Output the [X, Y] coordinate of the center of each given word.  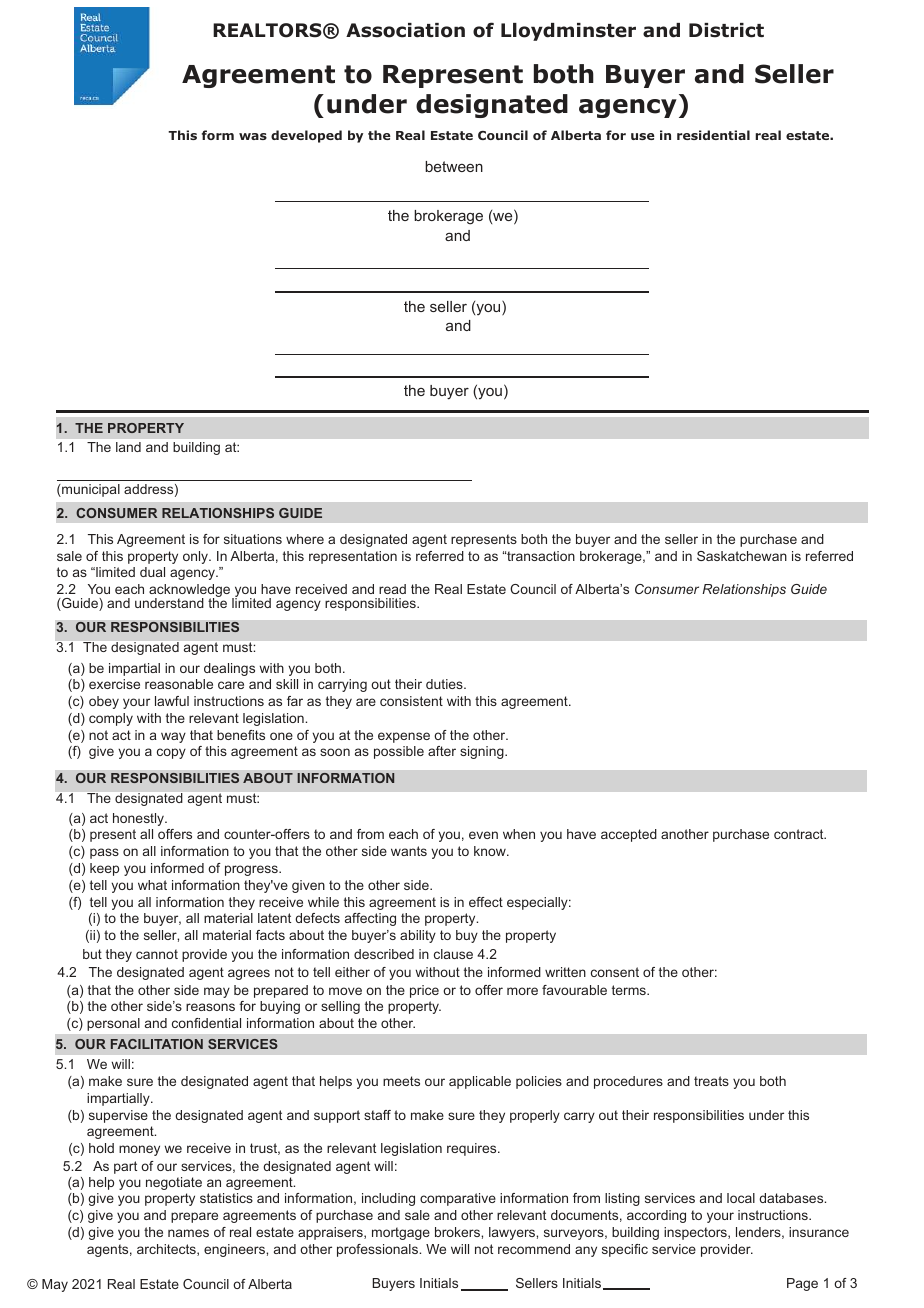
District [726, 30]
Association [405, 30]
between [454, 166]
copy [171, 753]
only [196, 557]
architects [167, 1250]
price [424, 991]
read [392, 589]
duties [445, 684]
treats [711, 1081]
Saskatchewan [742, 556]
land [128, 447]
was [253, 136]
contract [800, 834]
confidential [206, 1023]
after [442, 751]
